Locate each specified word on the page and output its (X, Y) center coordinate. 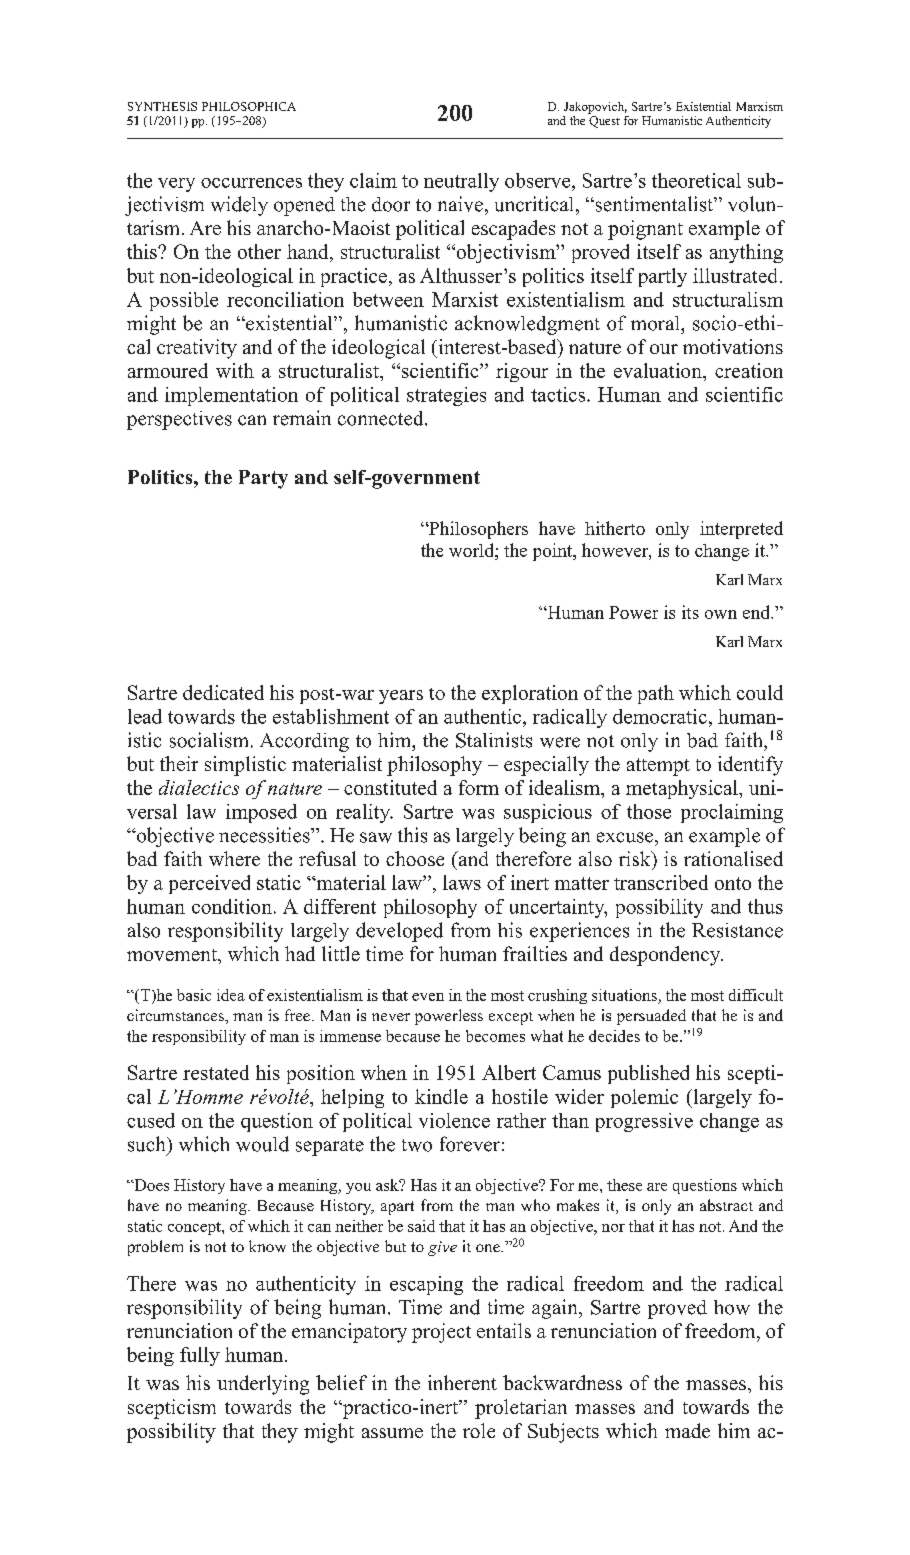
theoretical (696, 180)
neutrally (461, 182)
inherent (462, 1382)
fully (200, 1356)
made (687, 1430)
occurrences (251, 183)
